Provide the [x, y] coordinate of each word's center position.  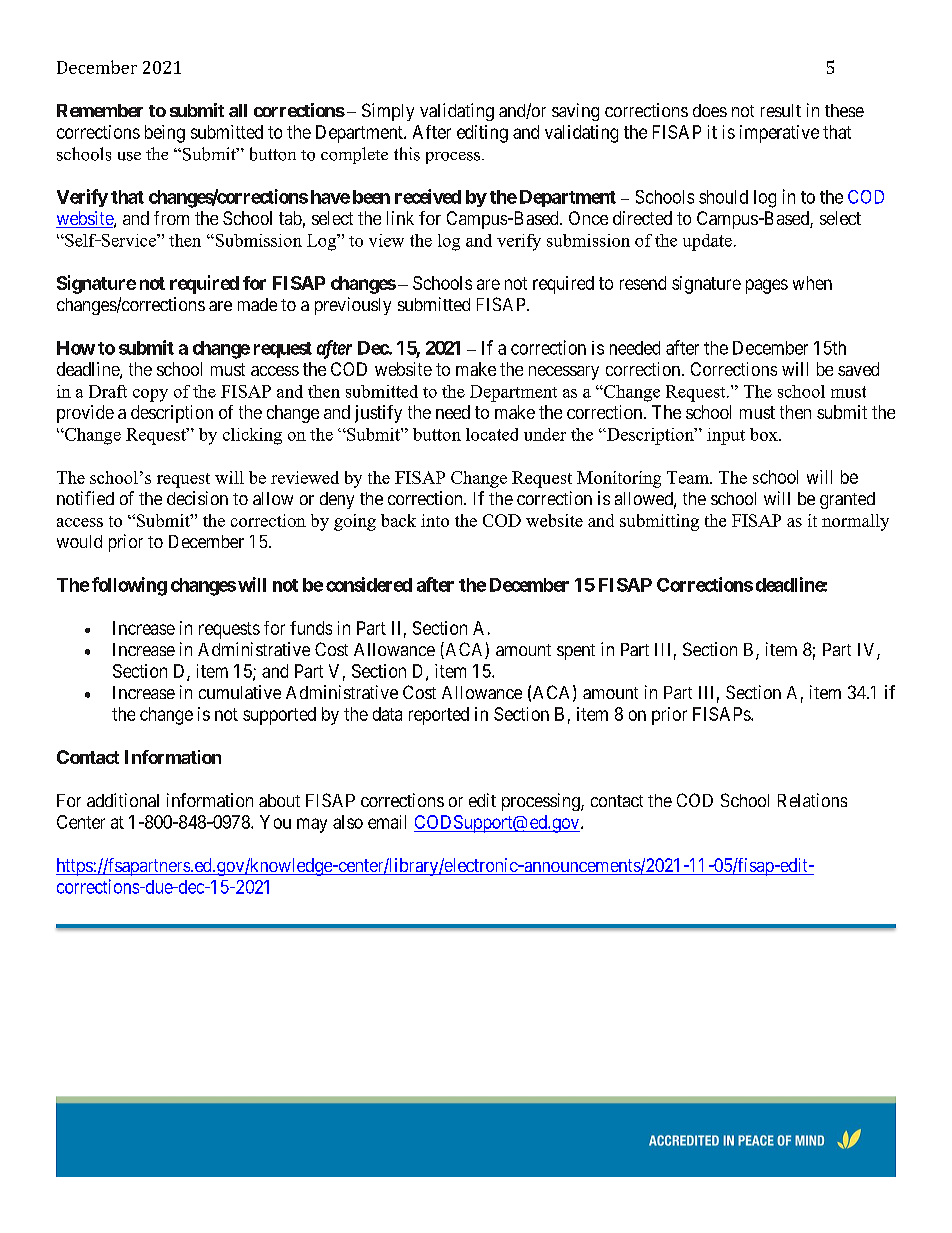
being [165, 134]
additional [123, 800]
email [387, 822]
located [492, 434]
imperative [779, 134]
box [765, 434]
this [407, 154]
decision [197, 498]
